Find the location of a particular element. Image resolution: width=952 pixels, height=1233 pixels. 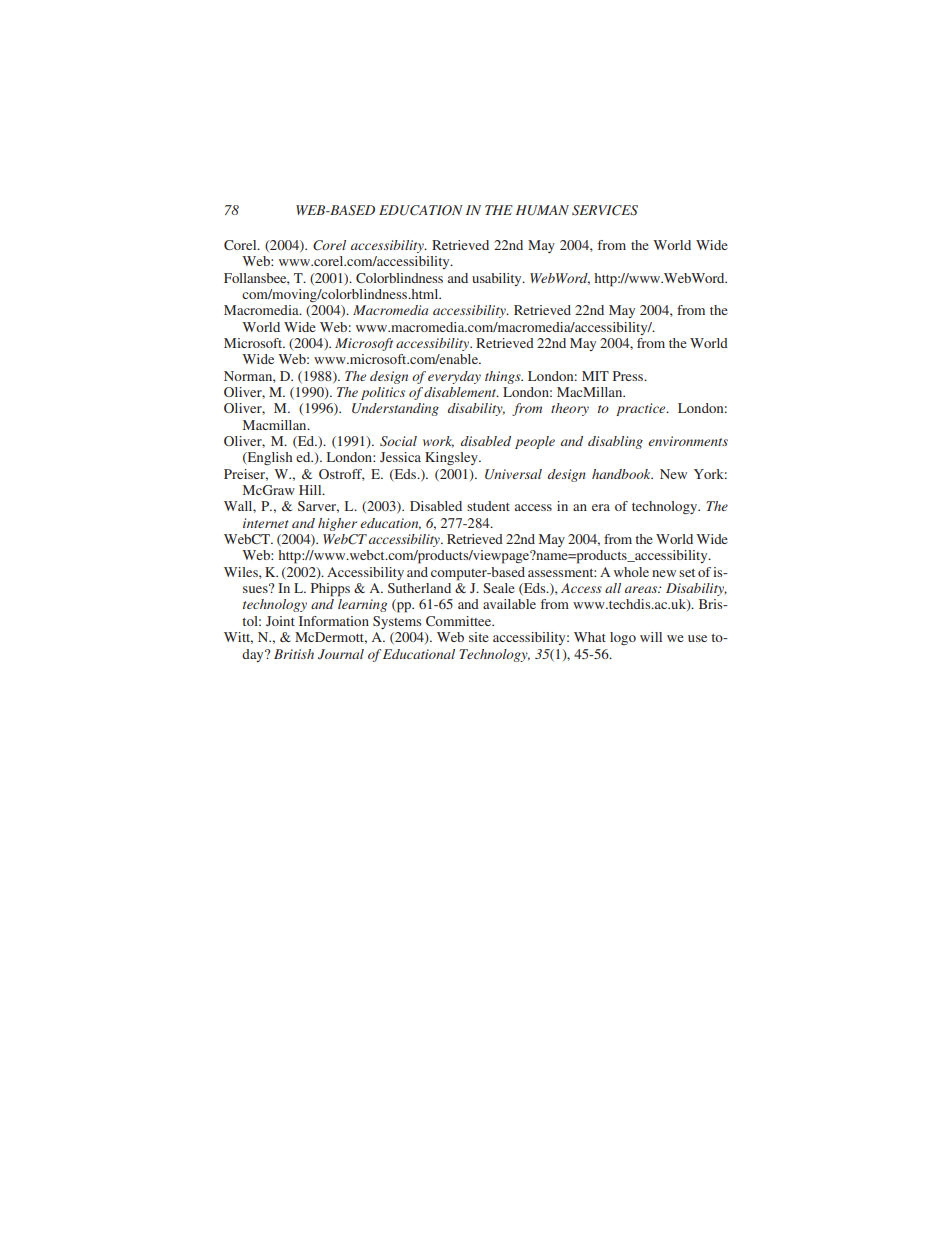

politics is located at coordinates (383, 393).
